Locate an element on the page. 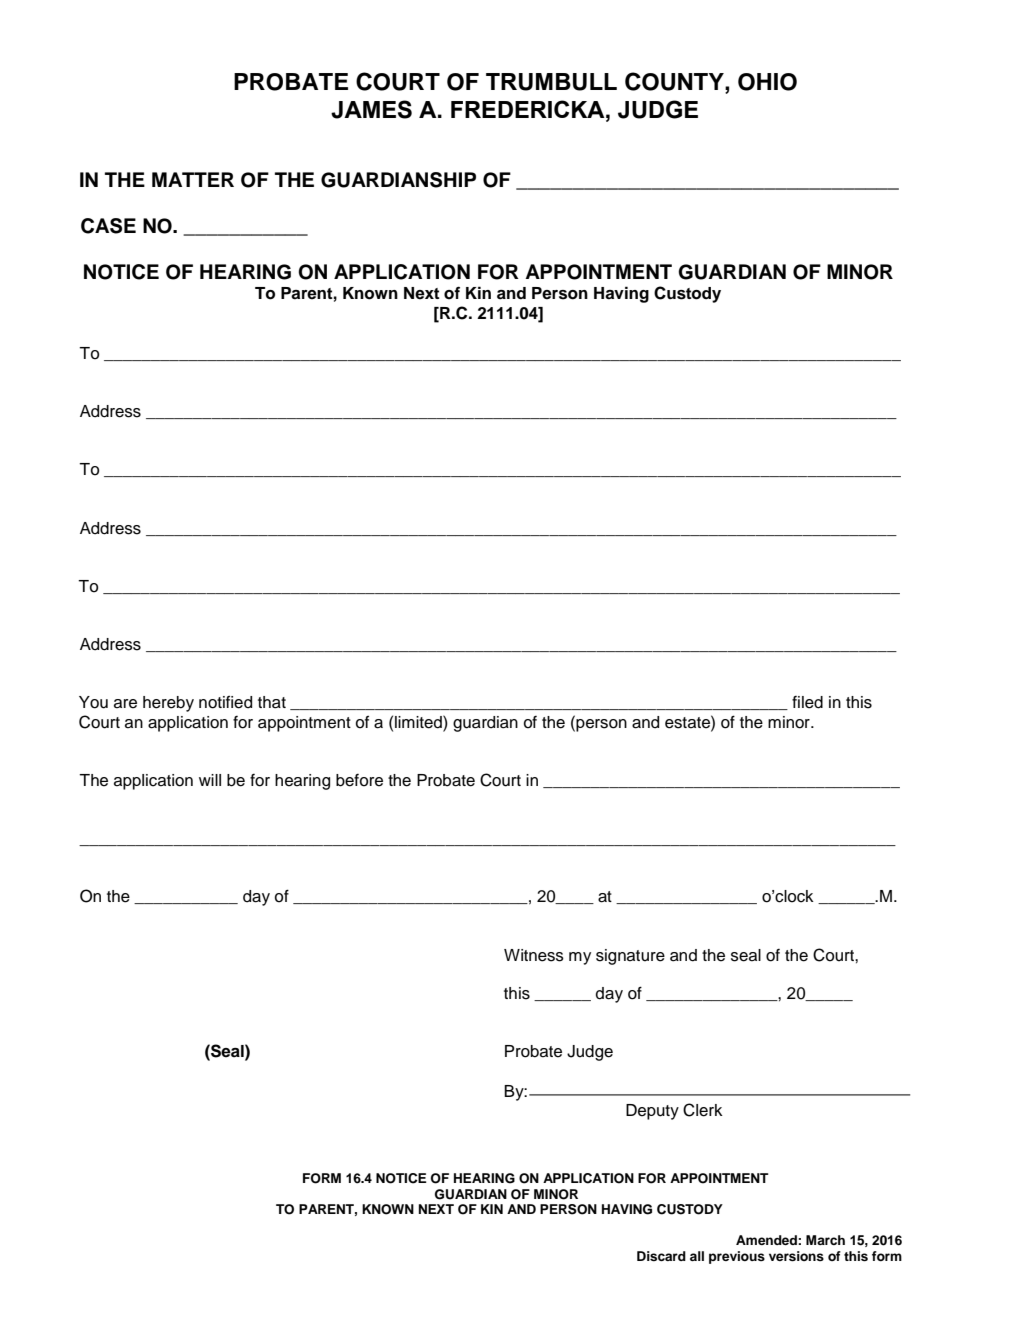  filed is located at coordinates (807, 702).
